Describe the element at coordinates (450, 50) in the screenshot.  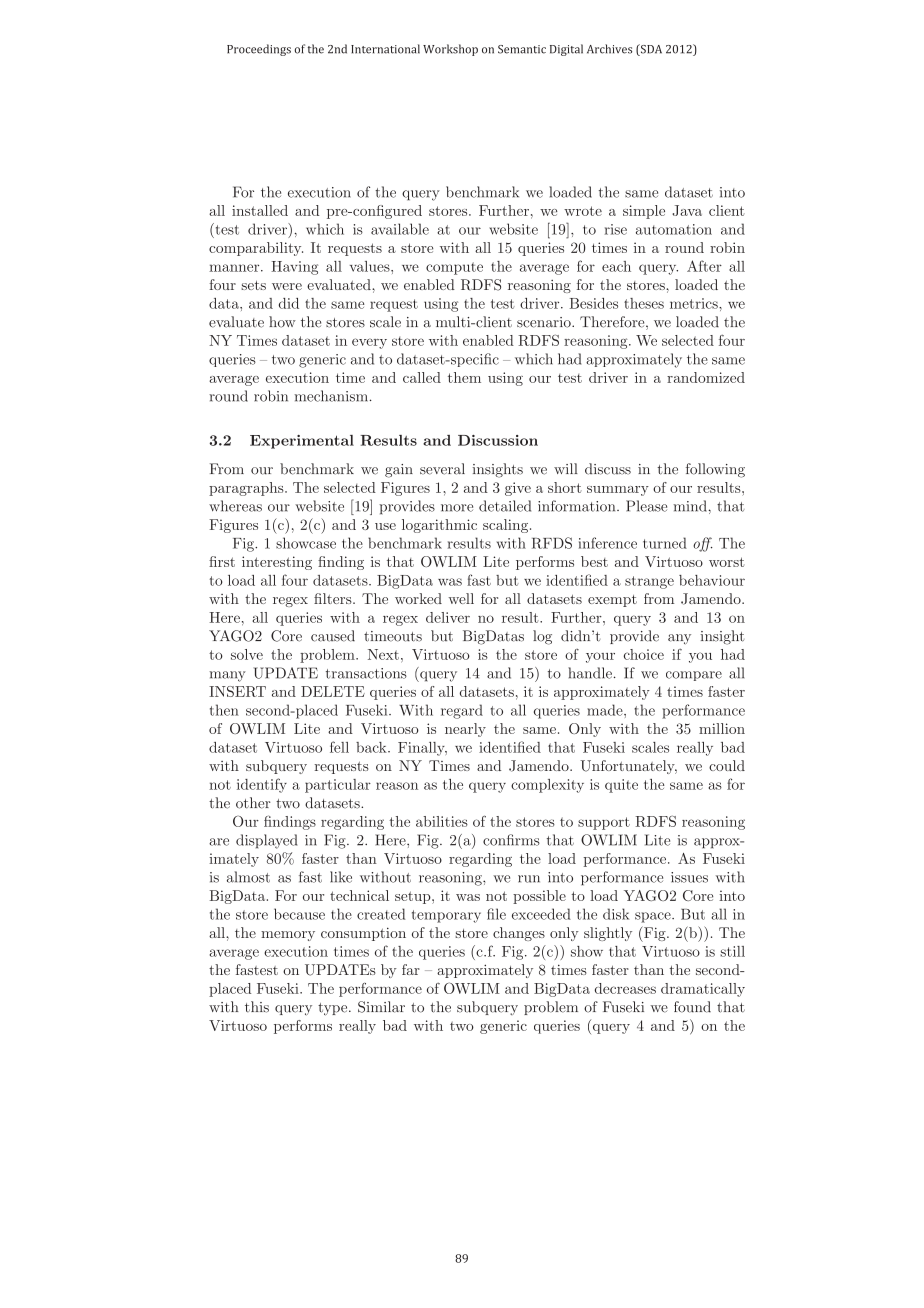
I see `Workshop` at that location.
